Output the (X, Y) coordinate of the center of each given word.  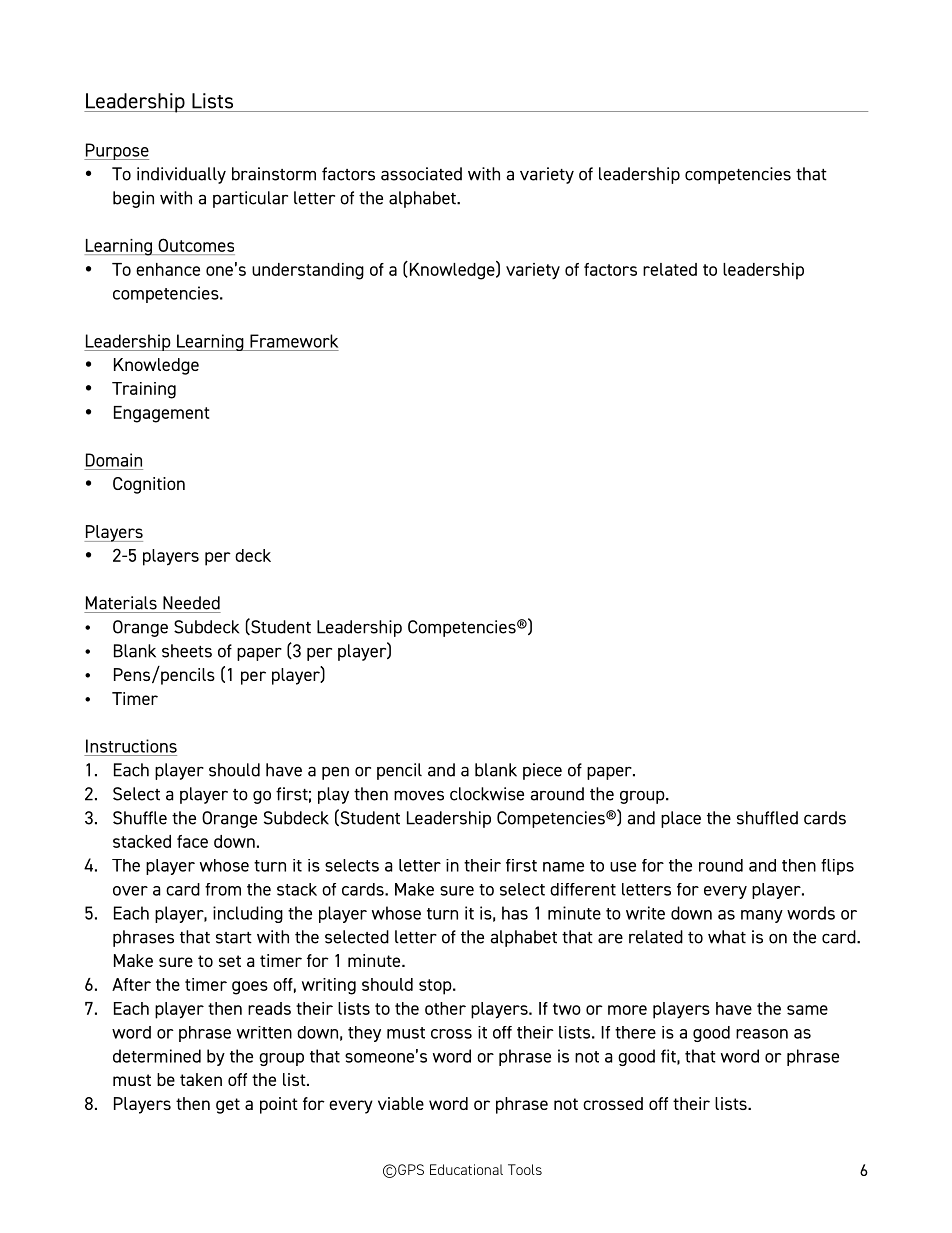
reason (762, 1034)
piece (542, 771)
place (681, 819)
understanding (308, 271)
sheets (187, 651)
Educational (466, 1169)
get (228, 1106)
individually (181, 175)
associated (421, 174)
